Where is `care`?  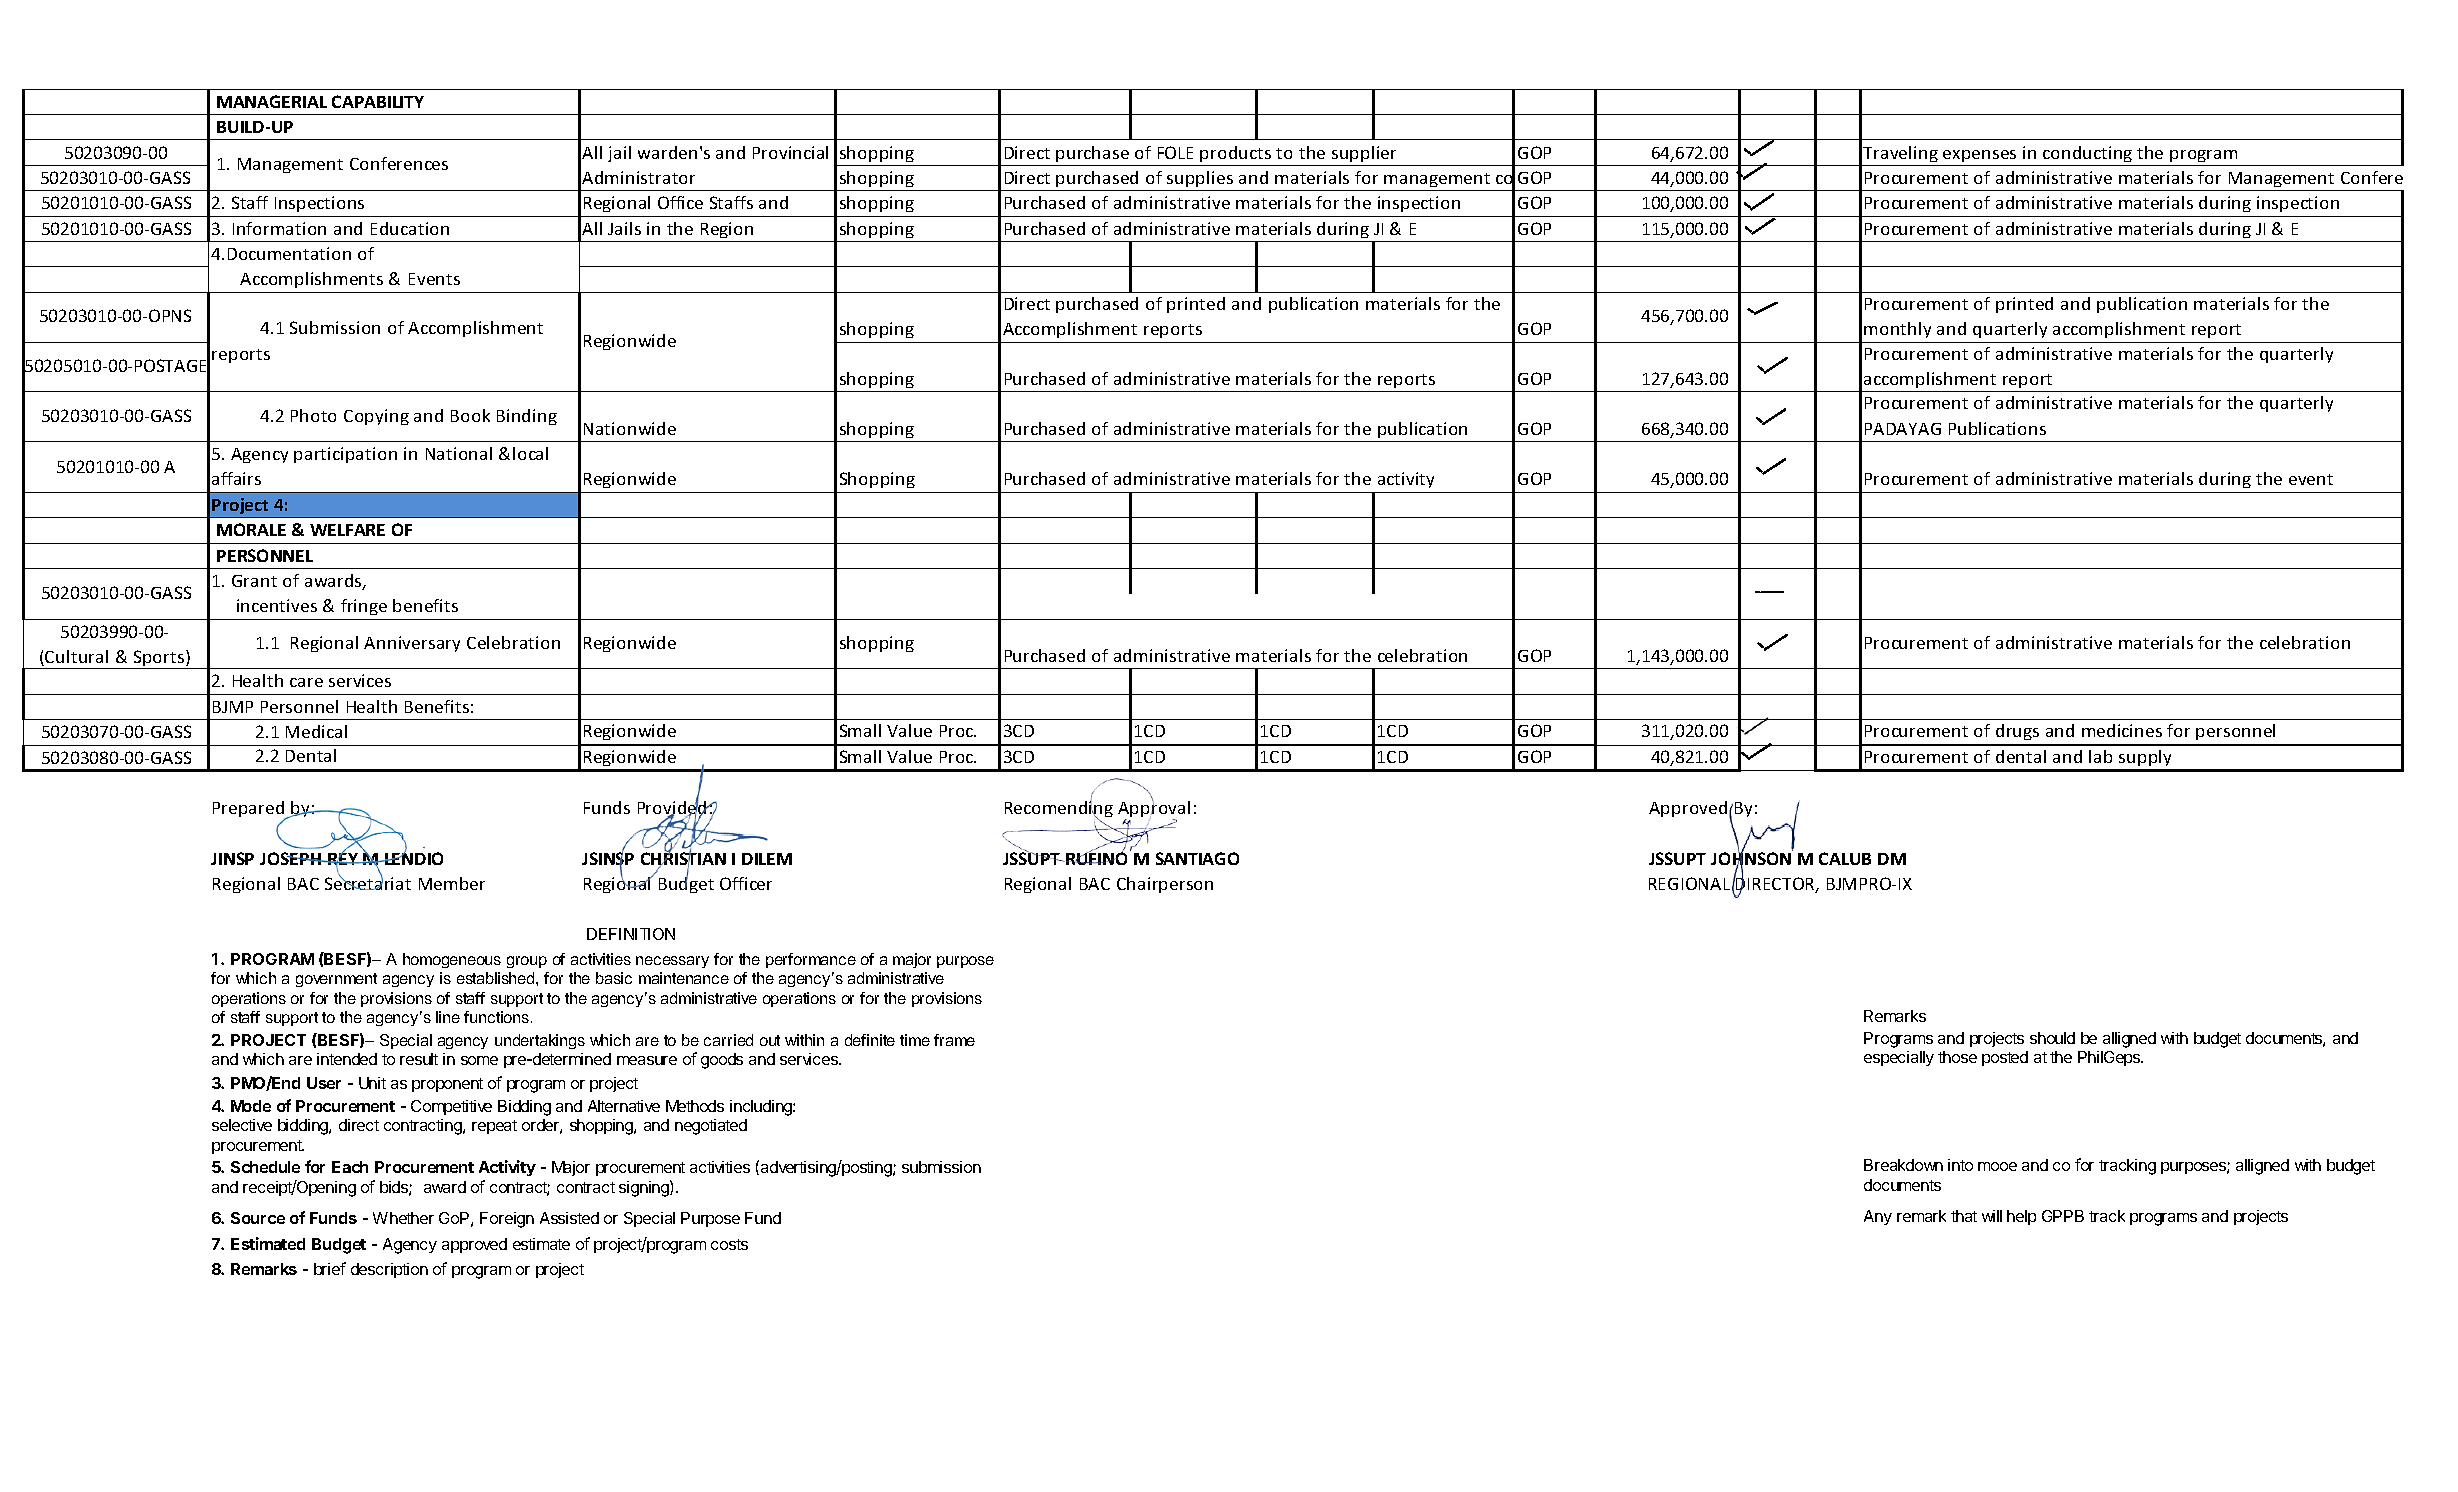 care is located at coordinates (306, 682).
